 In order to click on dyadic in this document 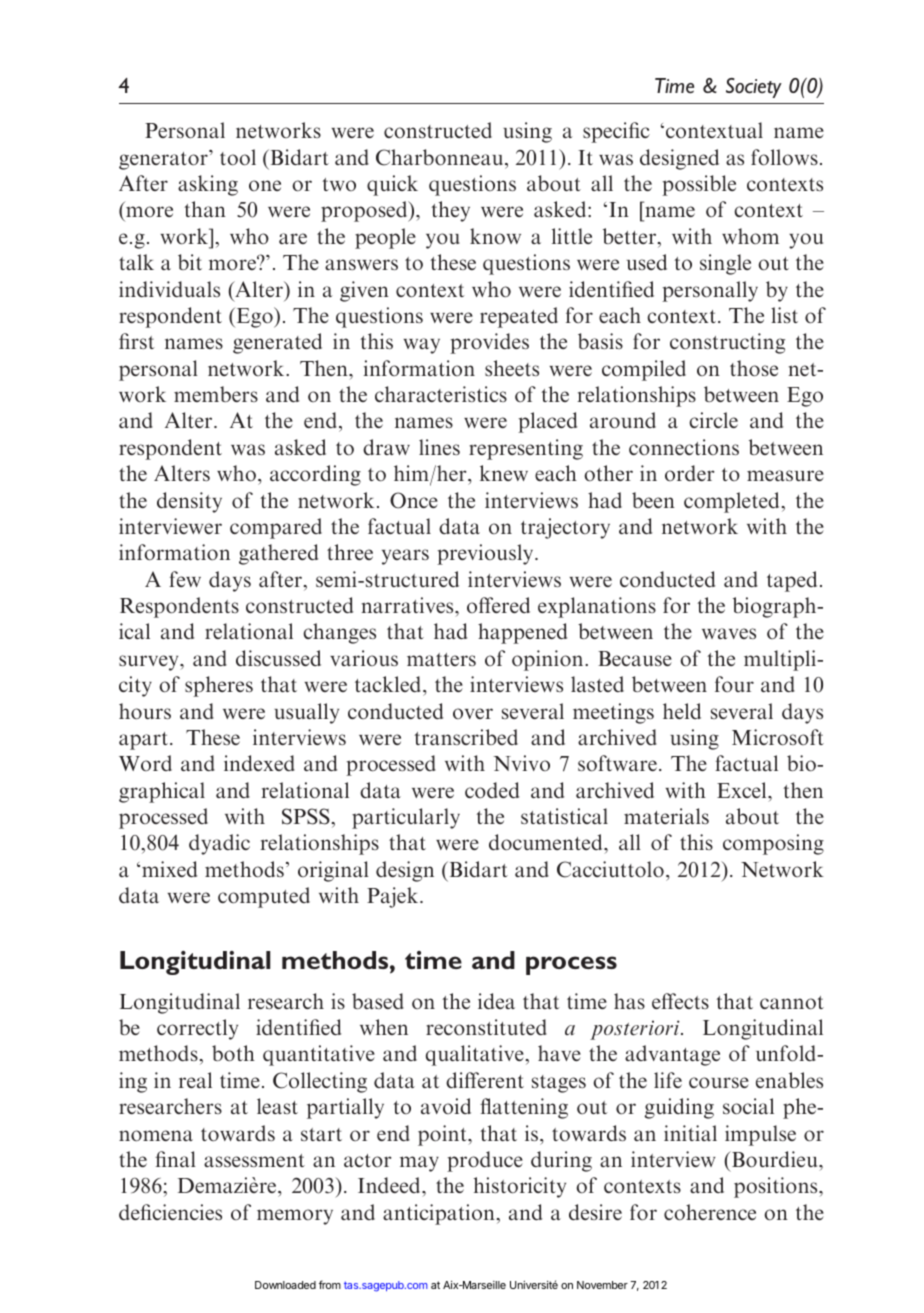, I will do `click(219, 844)`.
